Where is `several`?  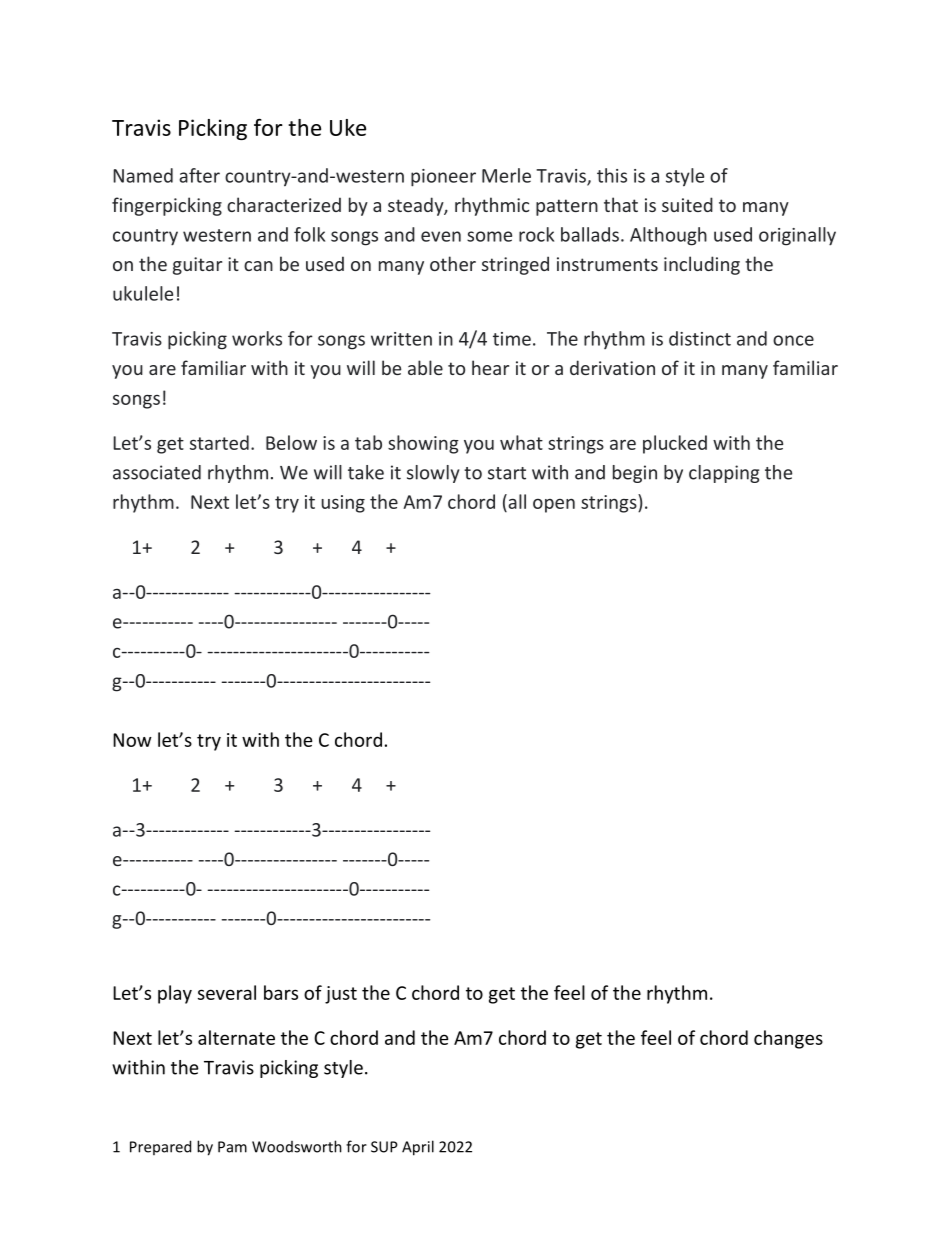 several is located at coordinates (227, 992).
